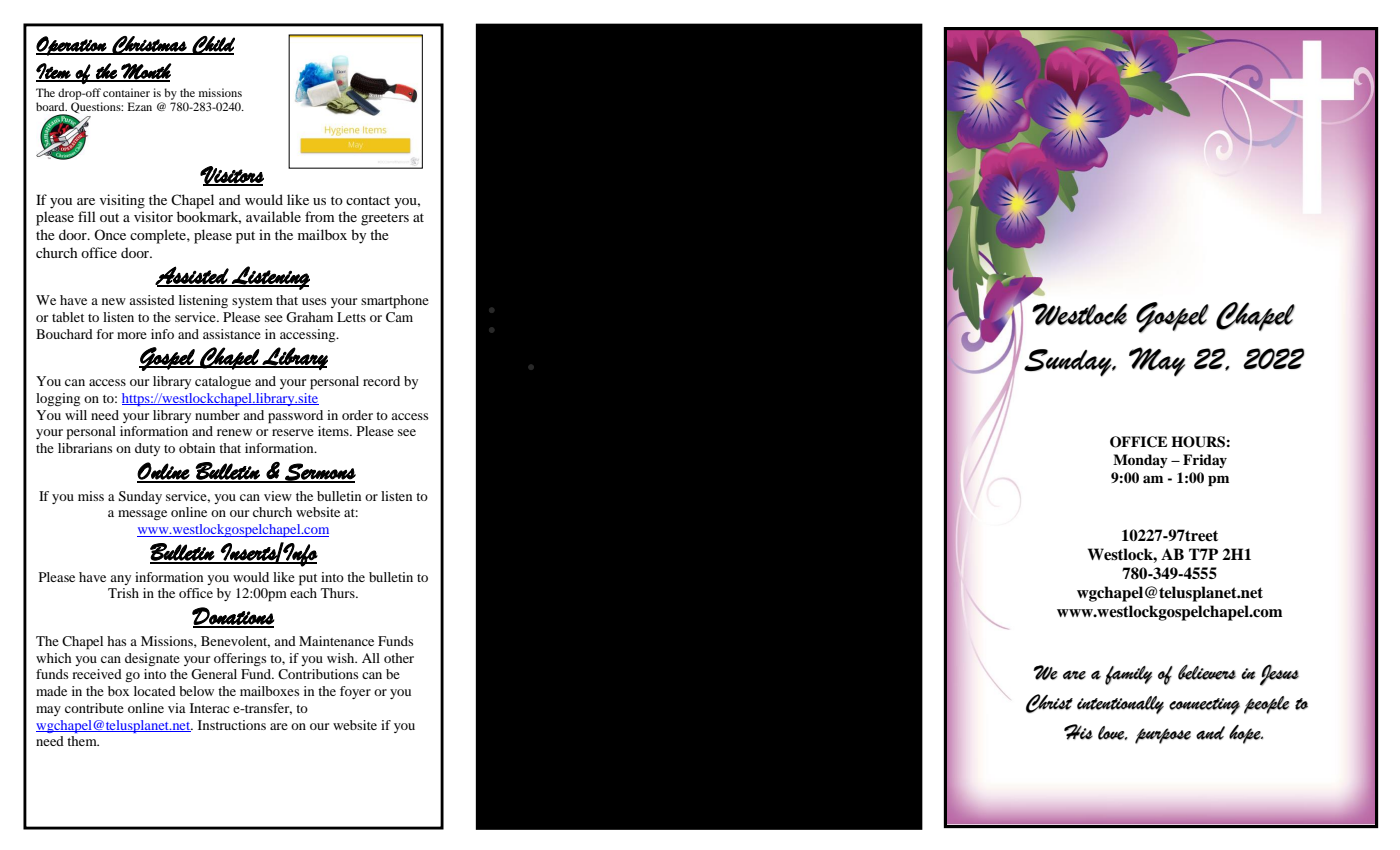  I want to click on record, so click(381, 381).
